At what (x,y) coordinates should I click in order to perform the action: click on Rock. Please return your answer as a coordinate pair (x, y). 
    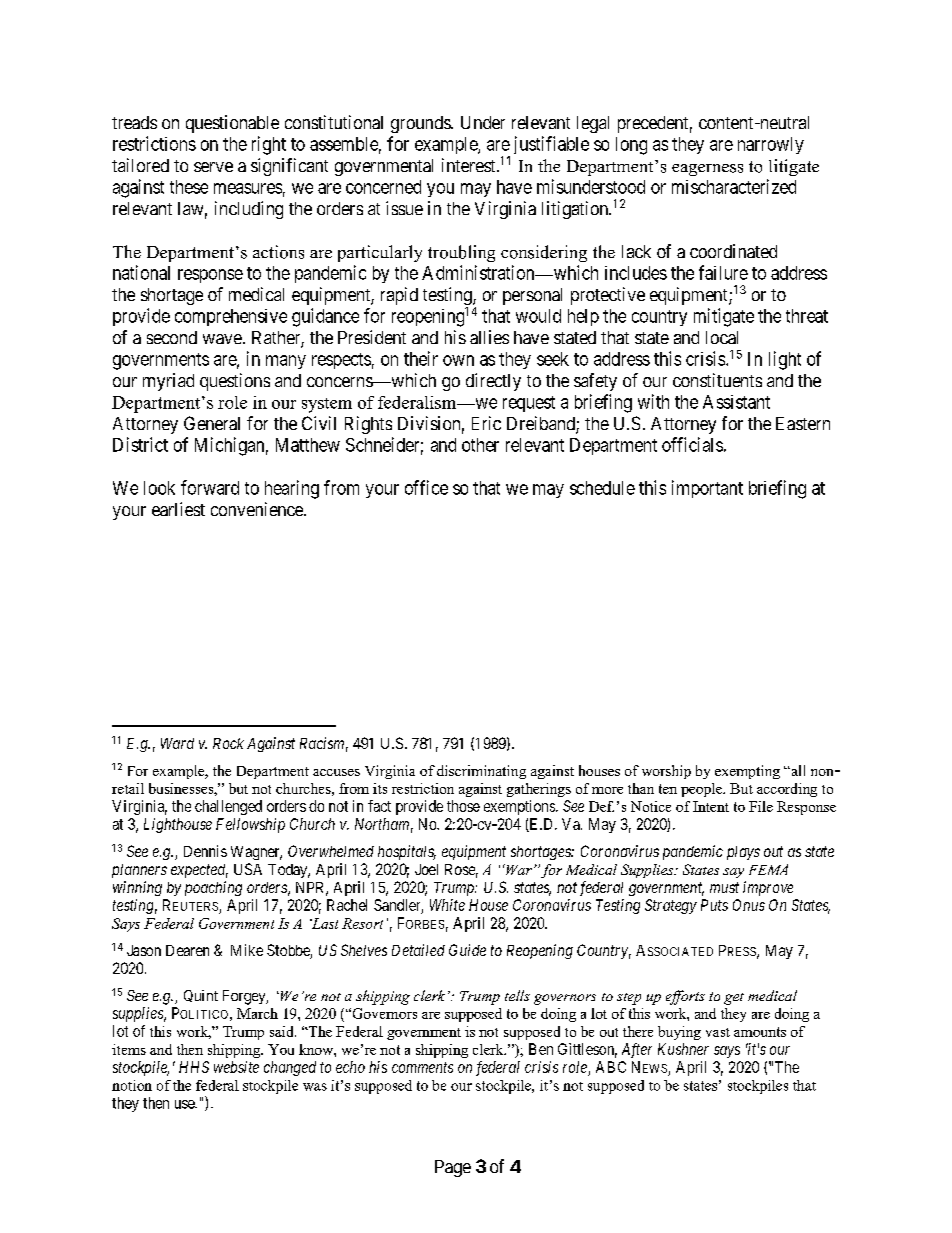
    Looking at the image, I should click on (228, 743).
